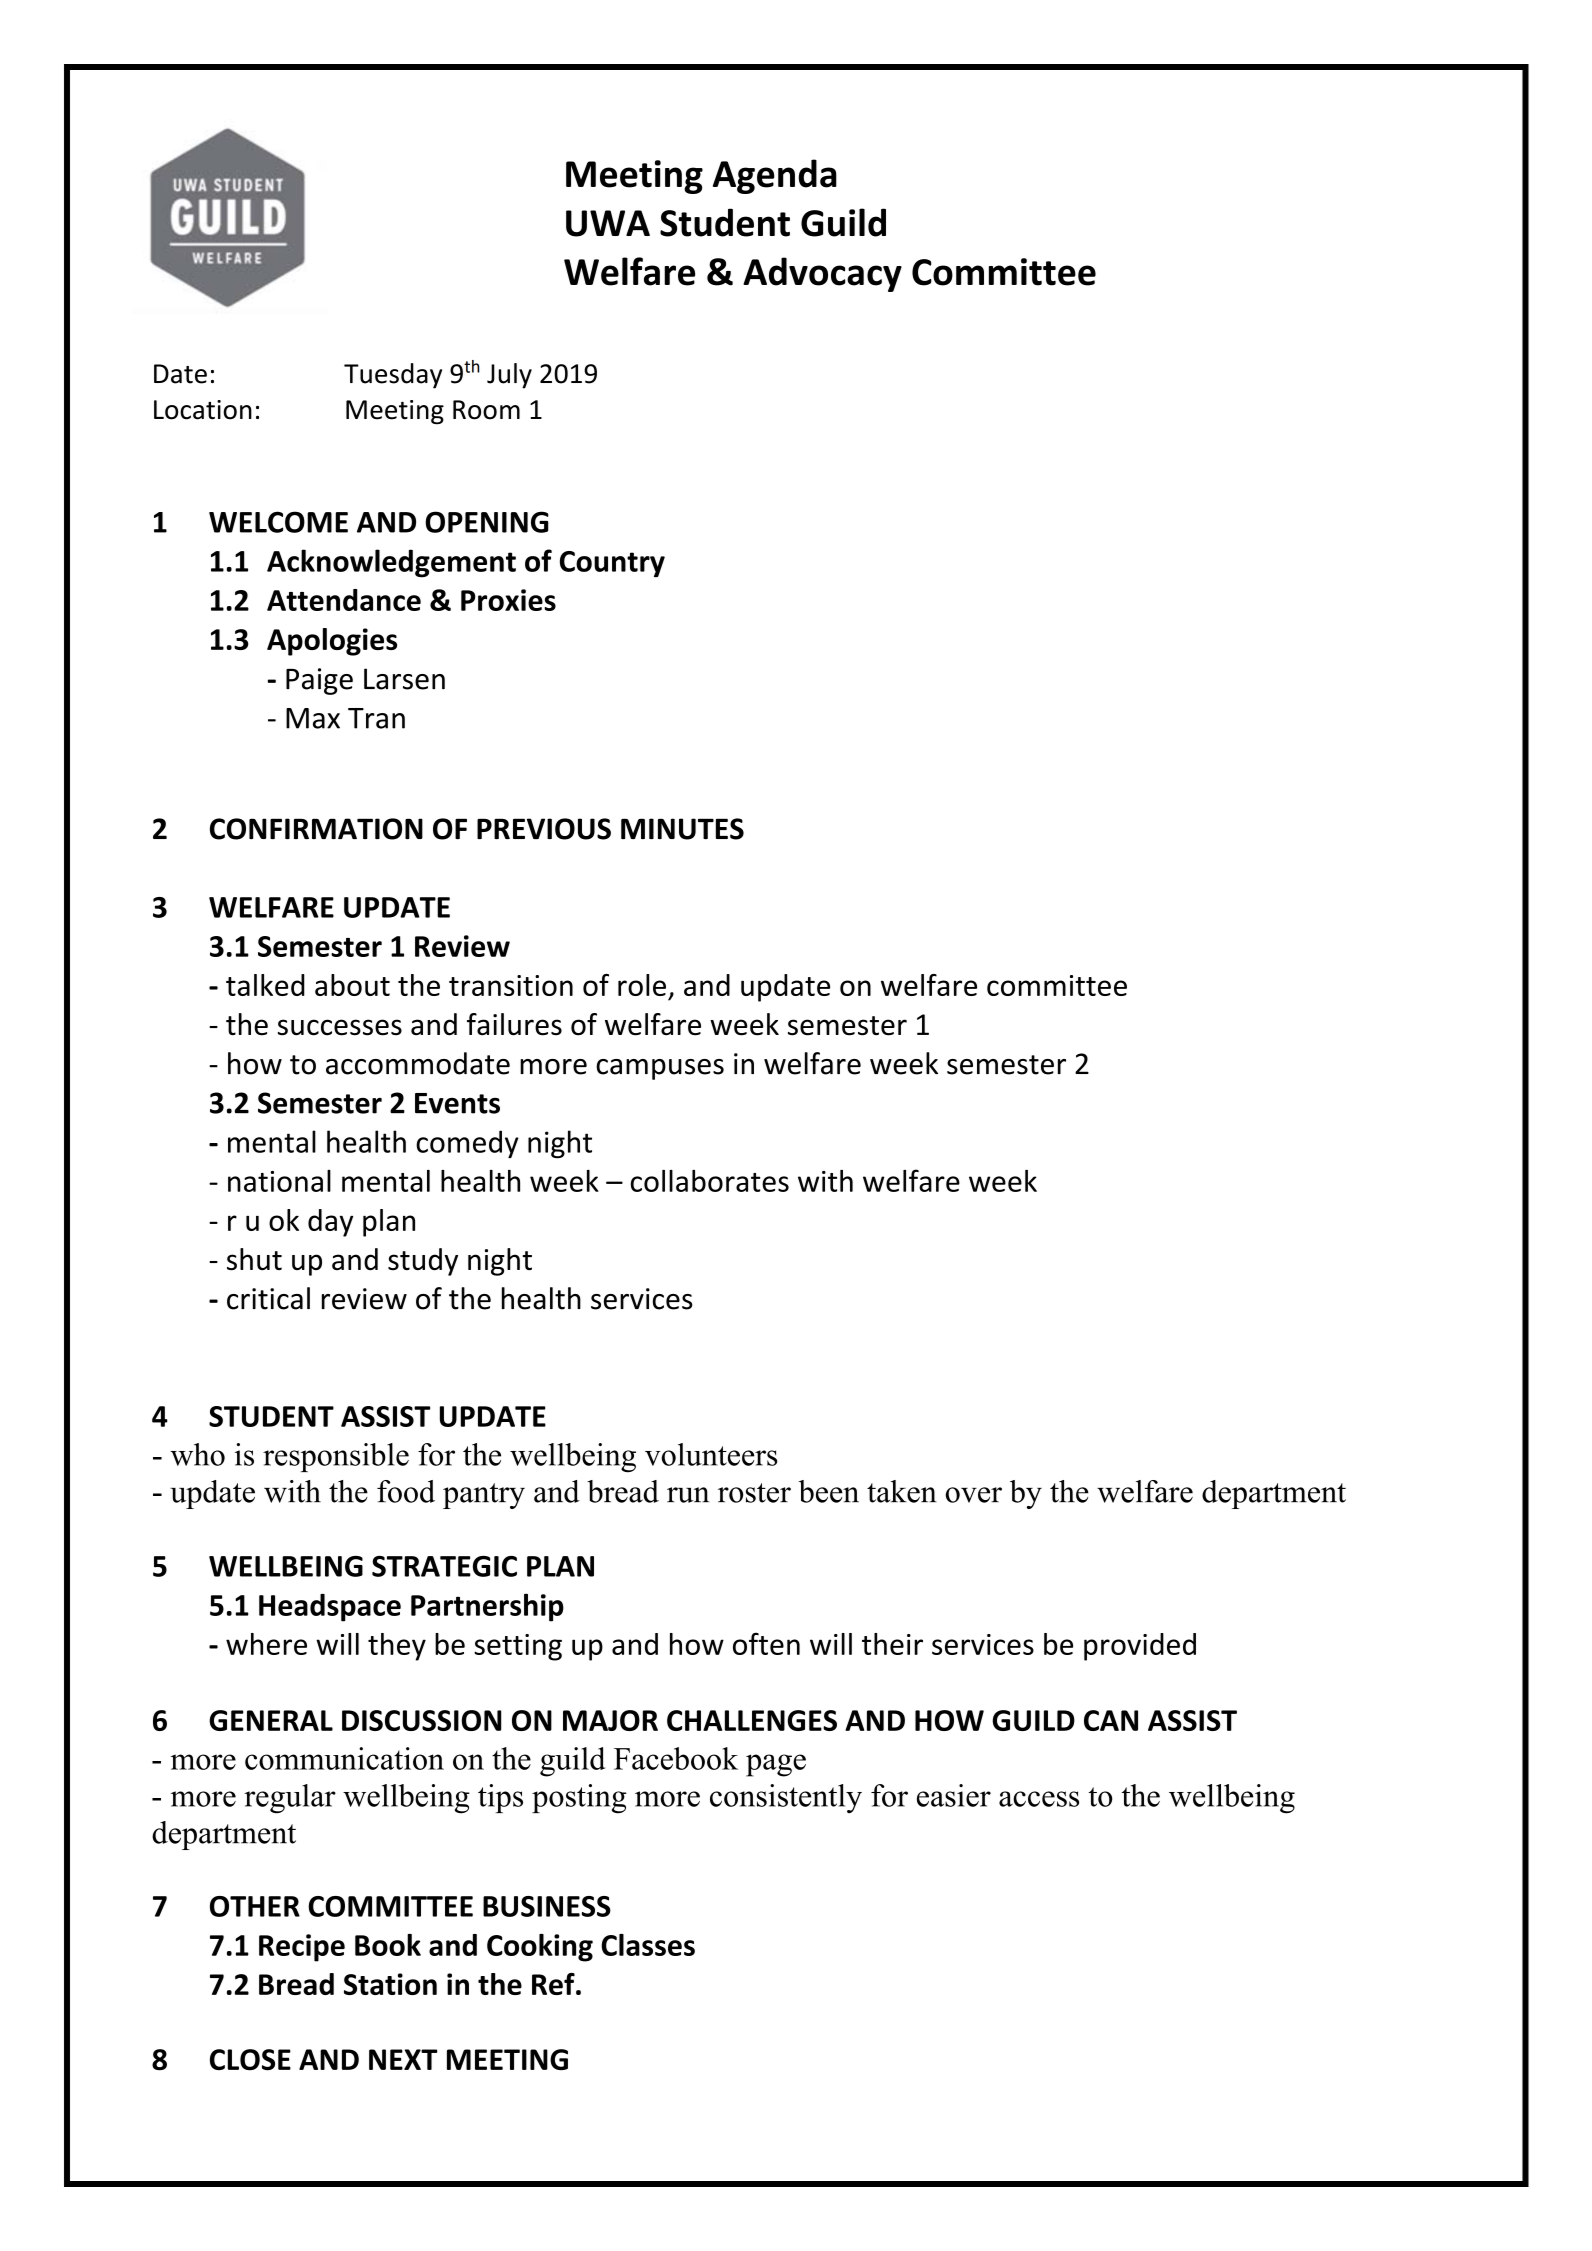 This screenshot has width=1592, height=2251. I want to click on UWA, so click(608, 223).
